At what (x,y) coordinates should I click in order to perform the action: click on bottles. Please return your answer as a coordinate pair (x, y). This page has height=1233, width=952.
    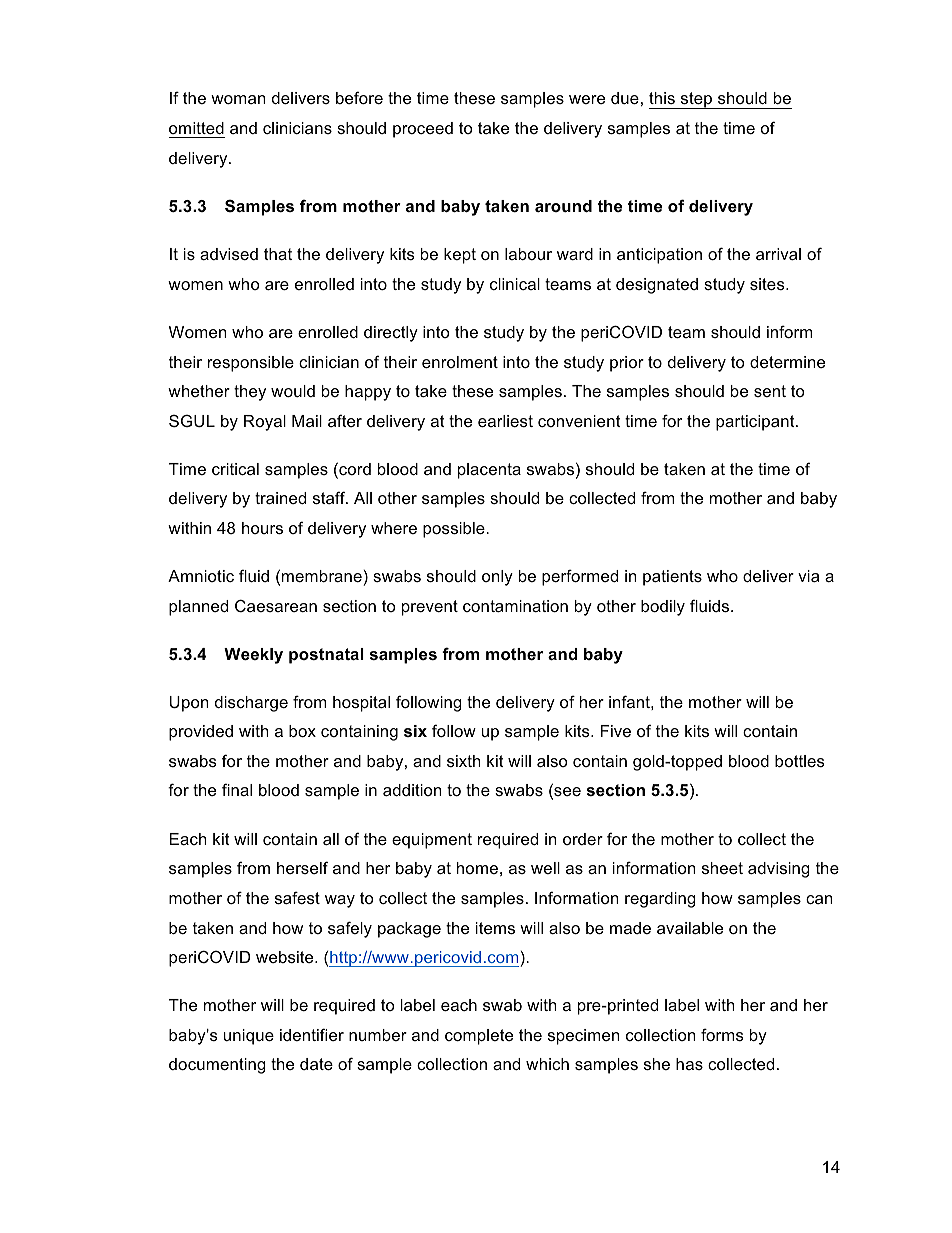
    Looking at the image, I should click on (800, 761).
